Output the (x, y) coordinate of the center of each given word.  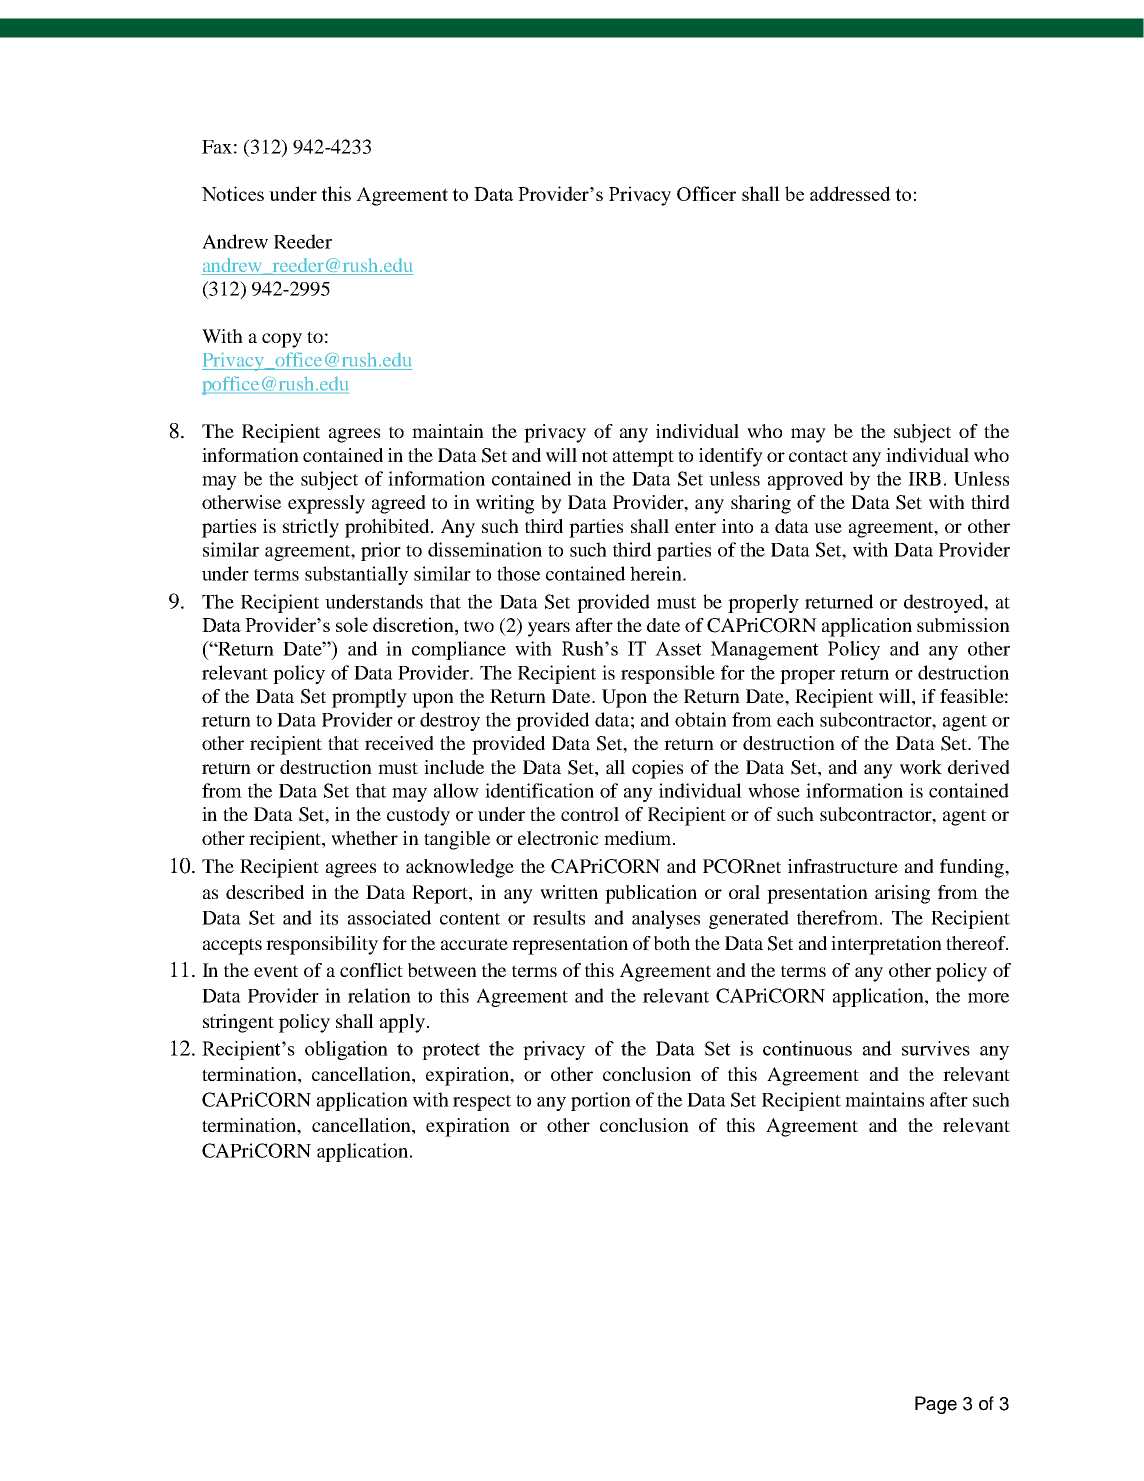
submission (963, 625)
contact (818, 456)
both (672, 943)
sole (352, 624)
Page (936, 1405)
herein (657, 573)
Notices (232, 193)
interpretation (886, 945)
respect (482, 1103)
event (276, 971)
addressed (850, 193)
